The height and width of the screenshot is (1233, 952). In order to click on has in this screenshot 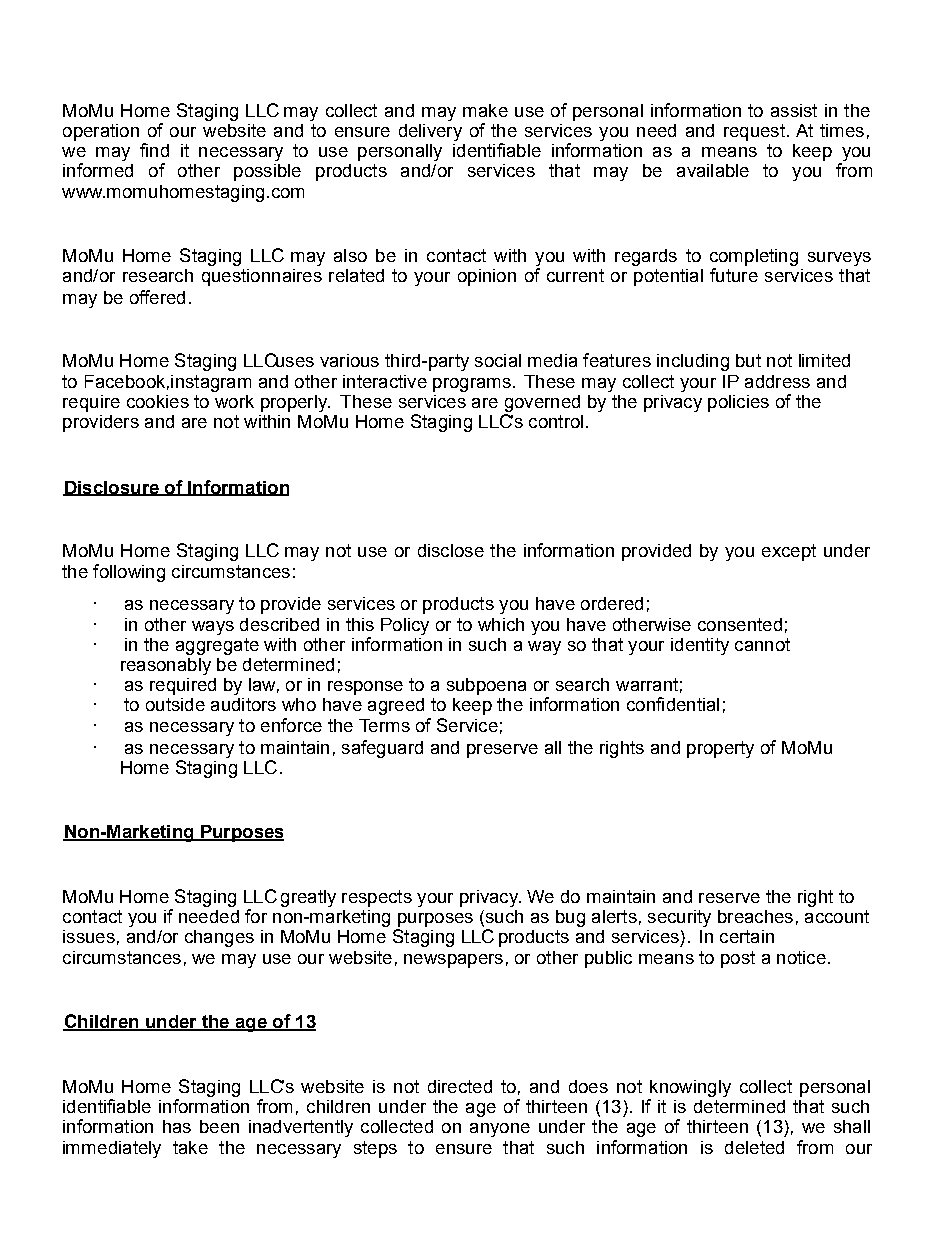, I will do `click(177, 1126)`.
